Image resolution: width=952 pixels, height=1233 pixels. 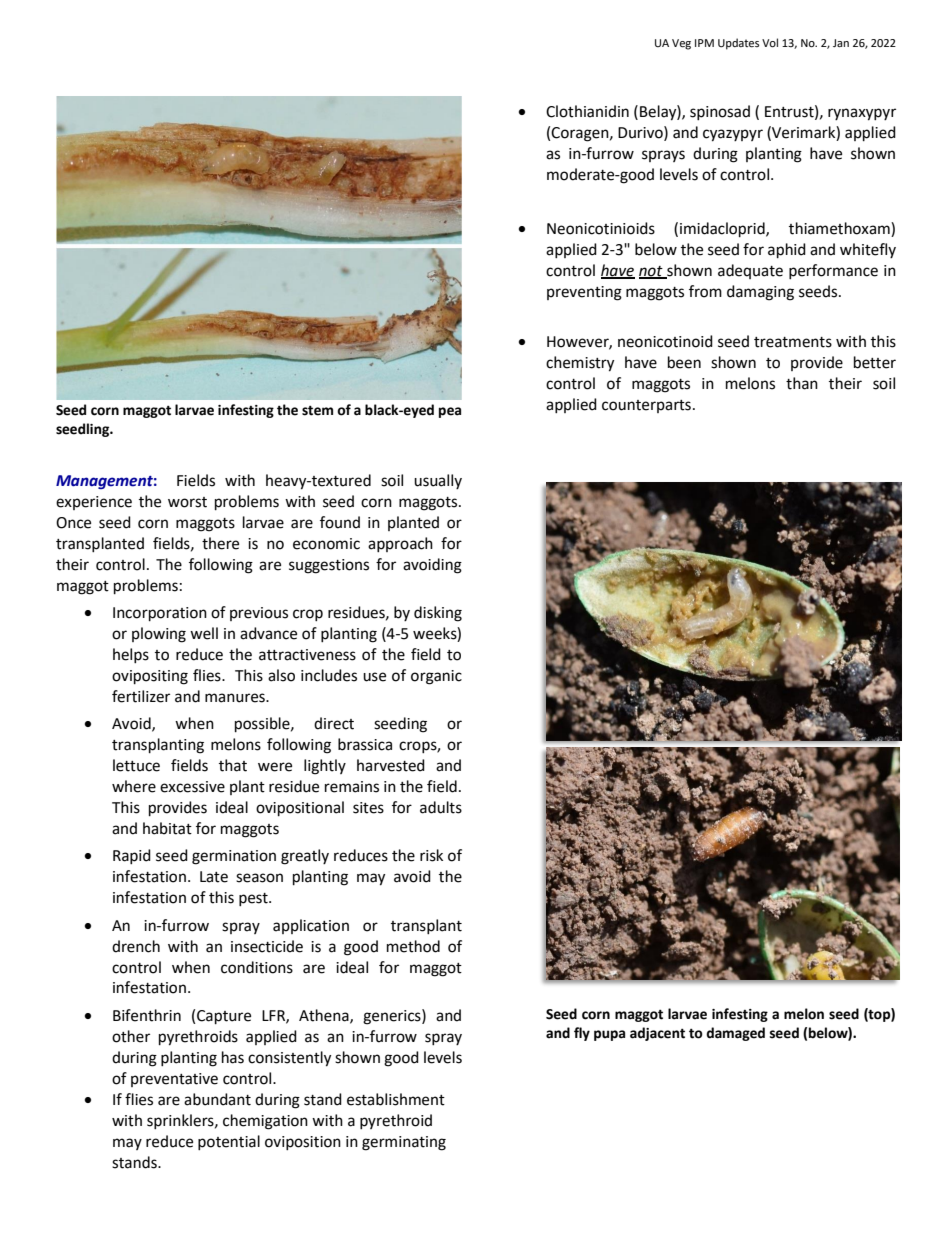 What do you see at coordinates (192, 787) in the screenshot?
I see `excessive` at bounding box center [192, 787].
